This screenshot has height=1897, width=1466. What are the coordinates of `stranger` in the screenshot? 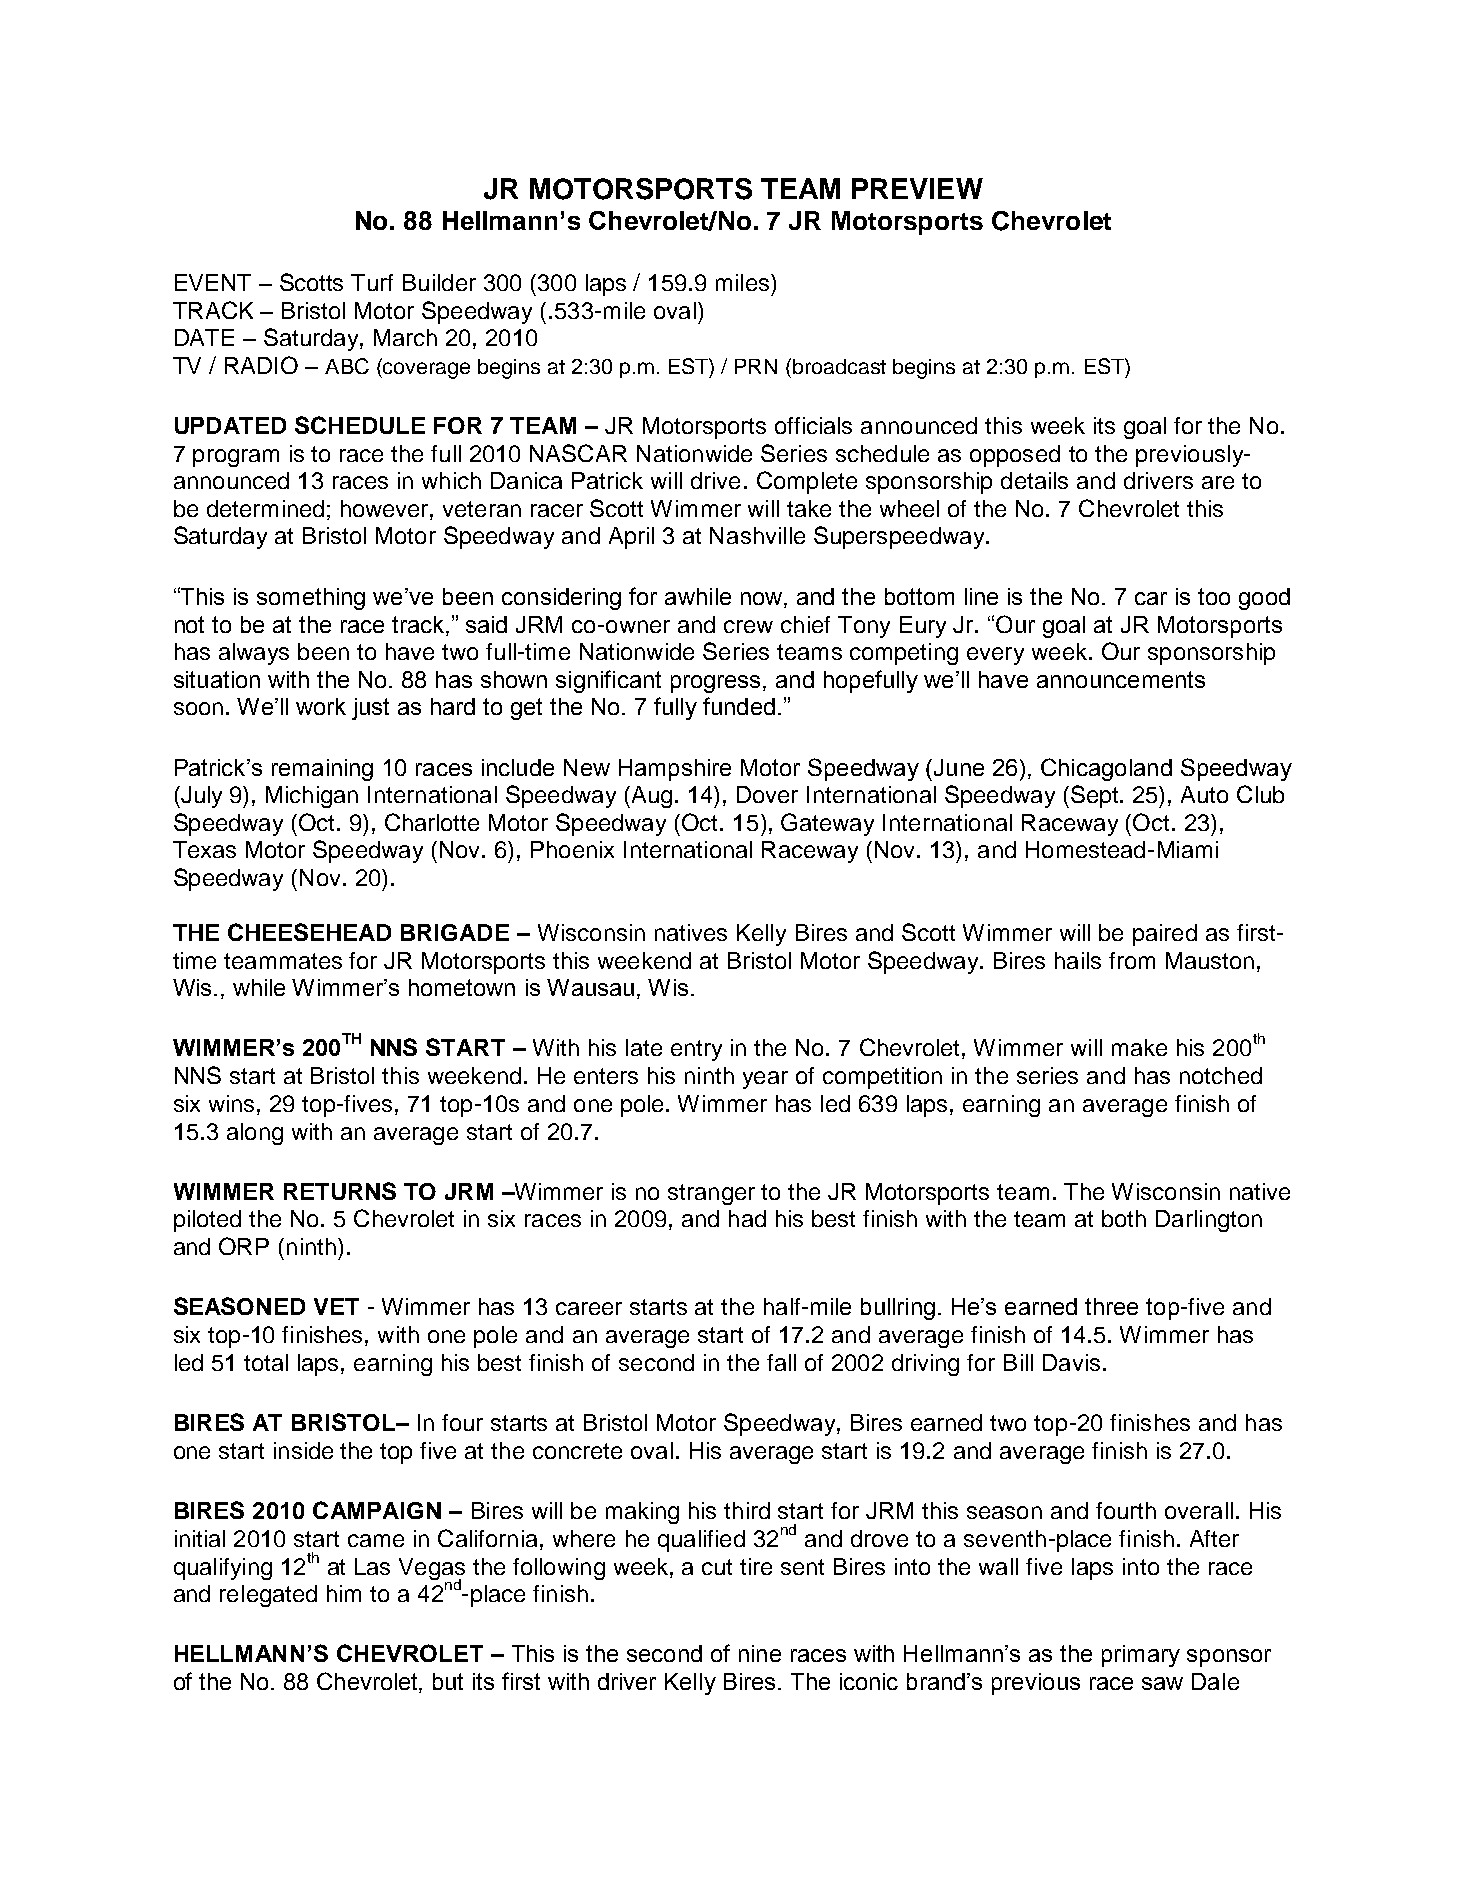 It's located at (711, 1194).
